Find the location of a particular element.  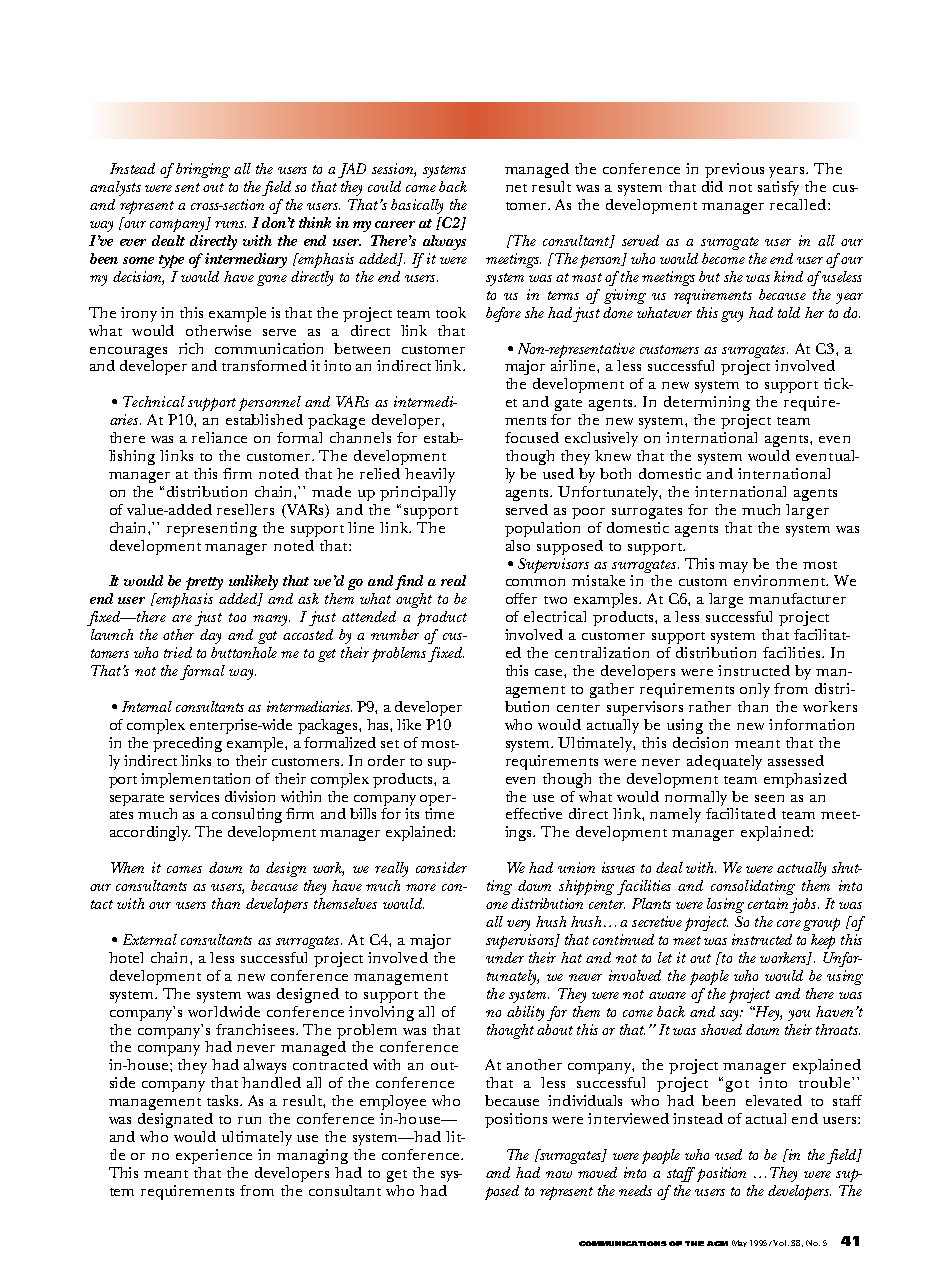

franchisees is located at coordinates (256, 1029).
